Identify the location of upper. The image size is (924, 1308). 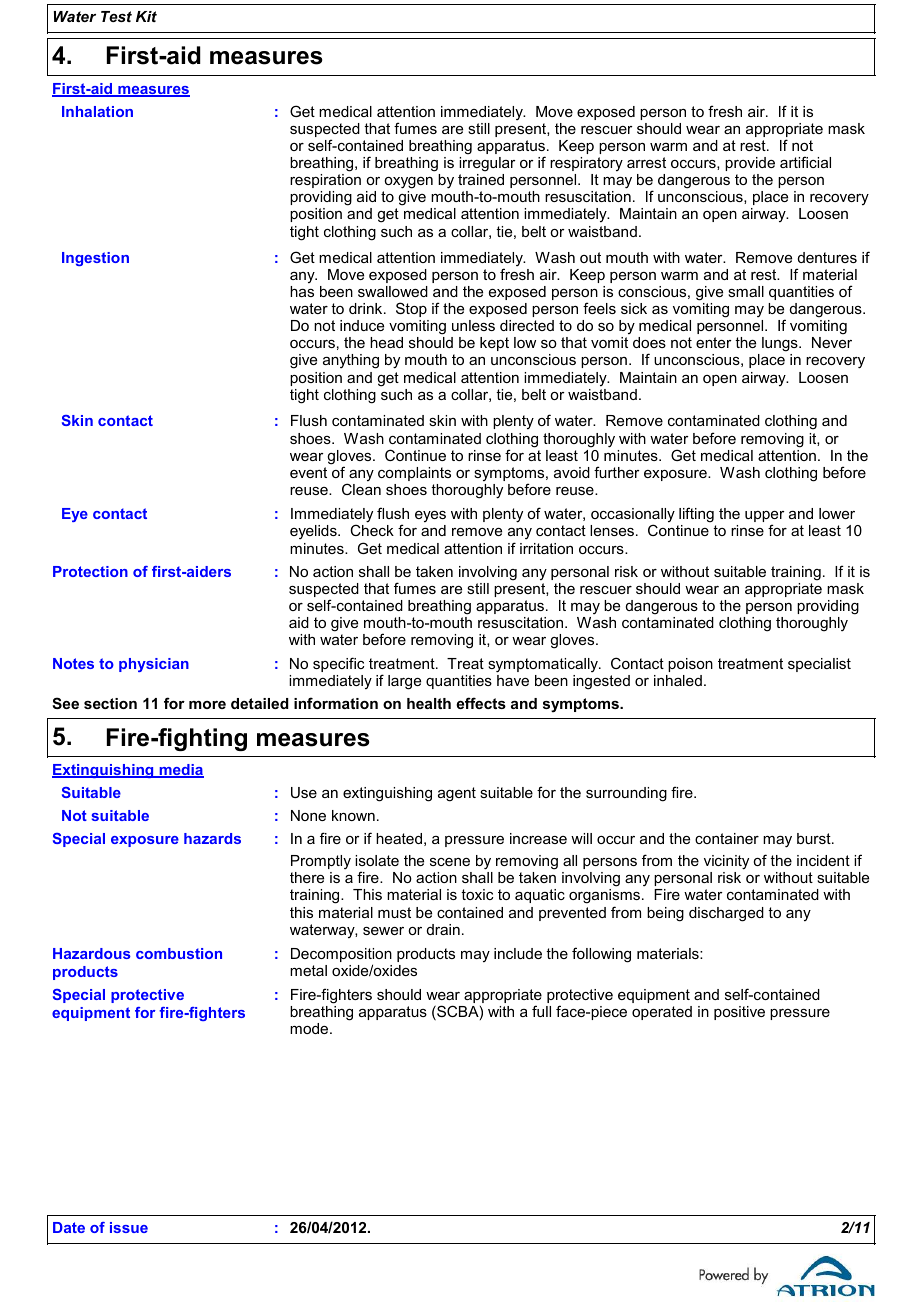
(765, 518).
